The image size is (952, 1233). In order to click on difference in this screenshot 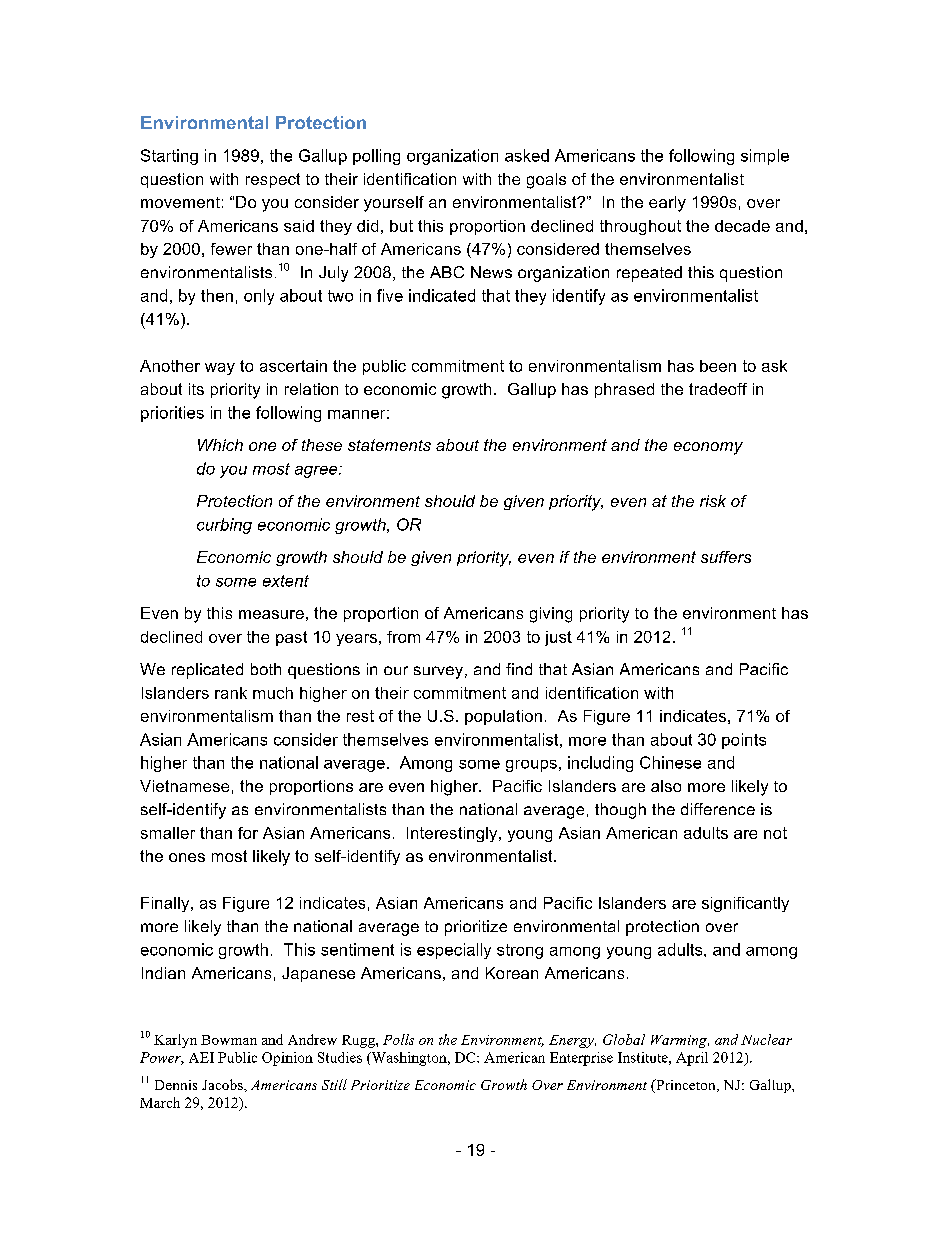, I will do `click(718, 809)`.
